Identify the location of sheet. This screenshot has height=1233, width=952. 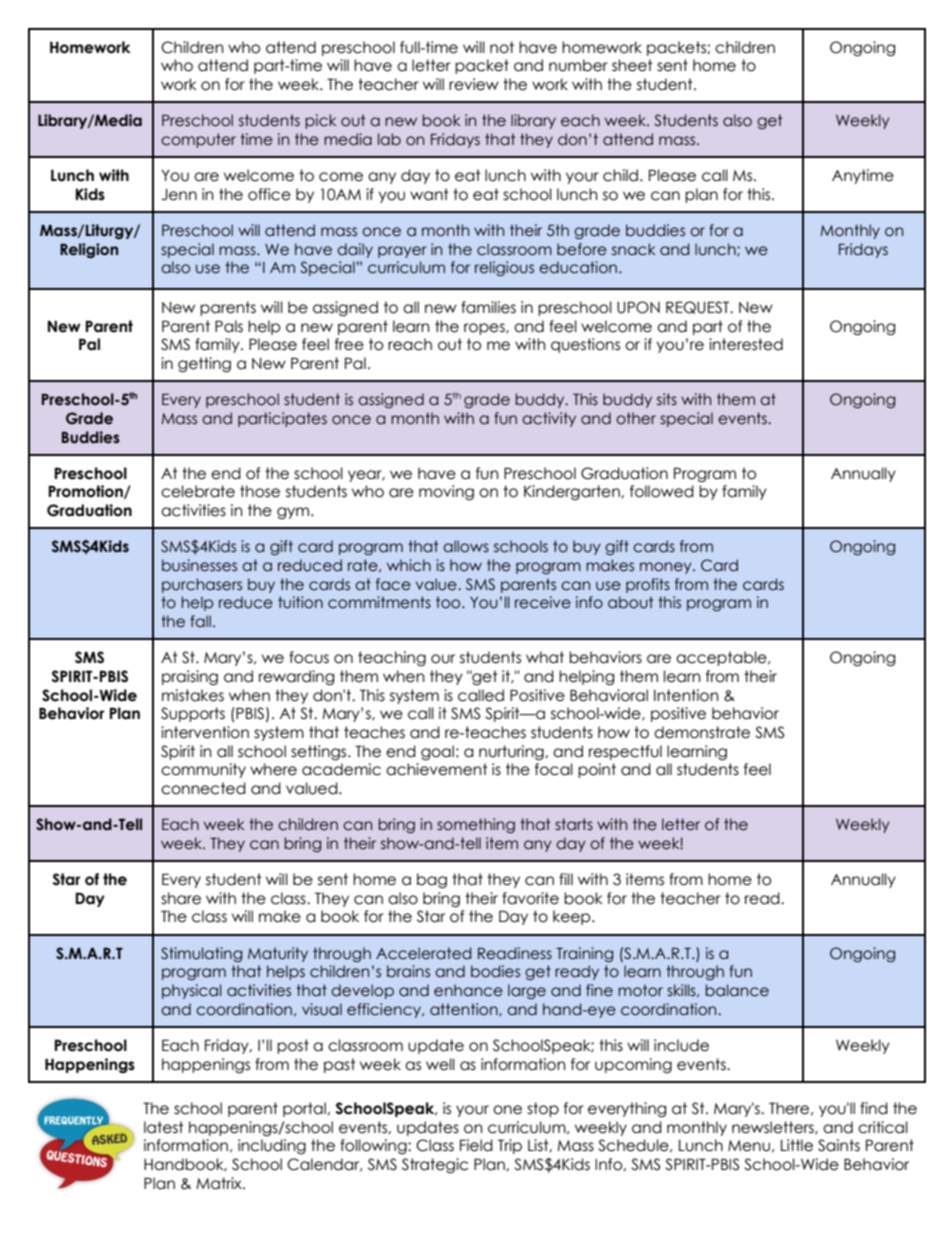
(632, 65).
